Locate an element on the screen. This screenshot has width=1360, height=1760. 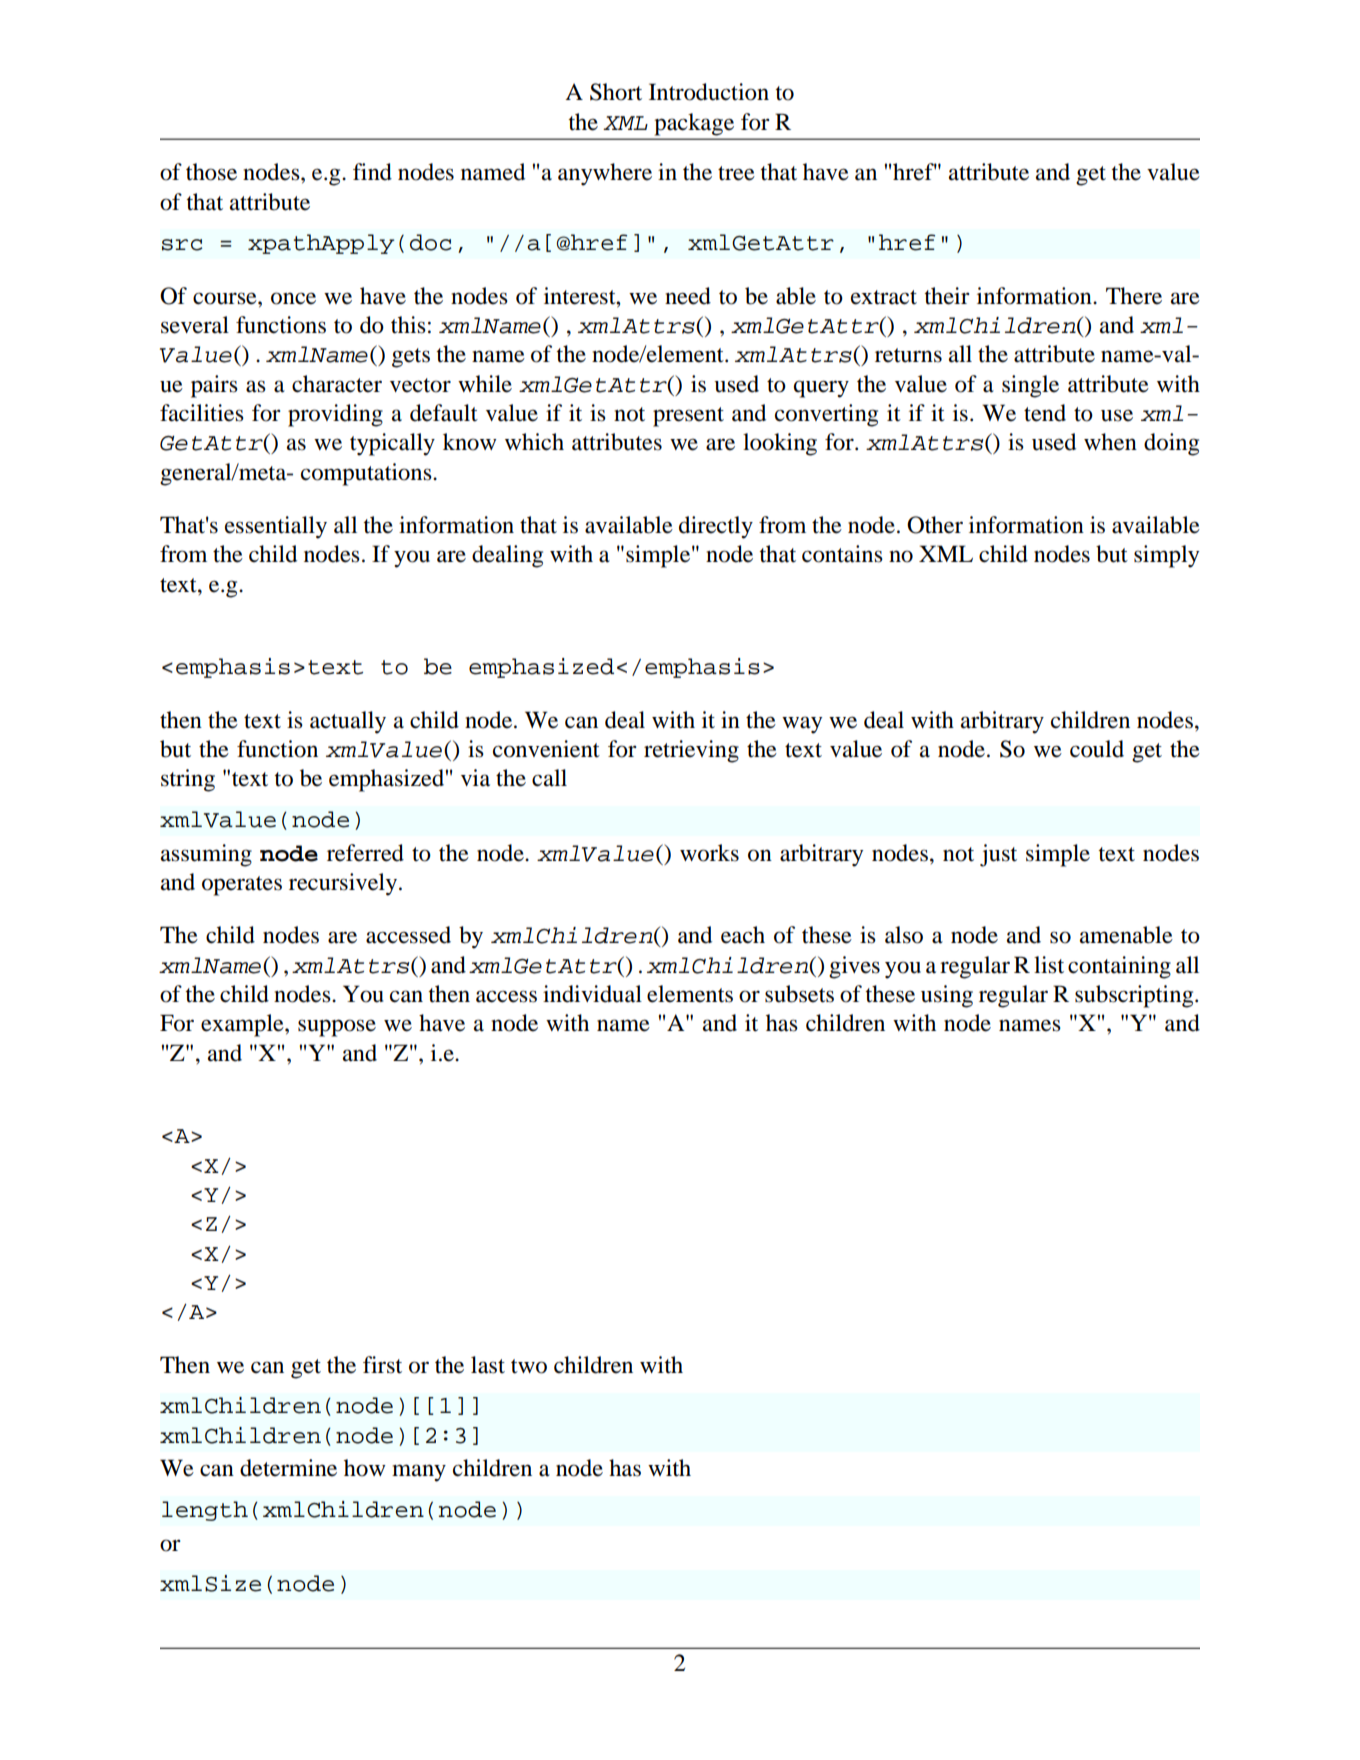
actually is located at coordinates (348, 722).
